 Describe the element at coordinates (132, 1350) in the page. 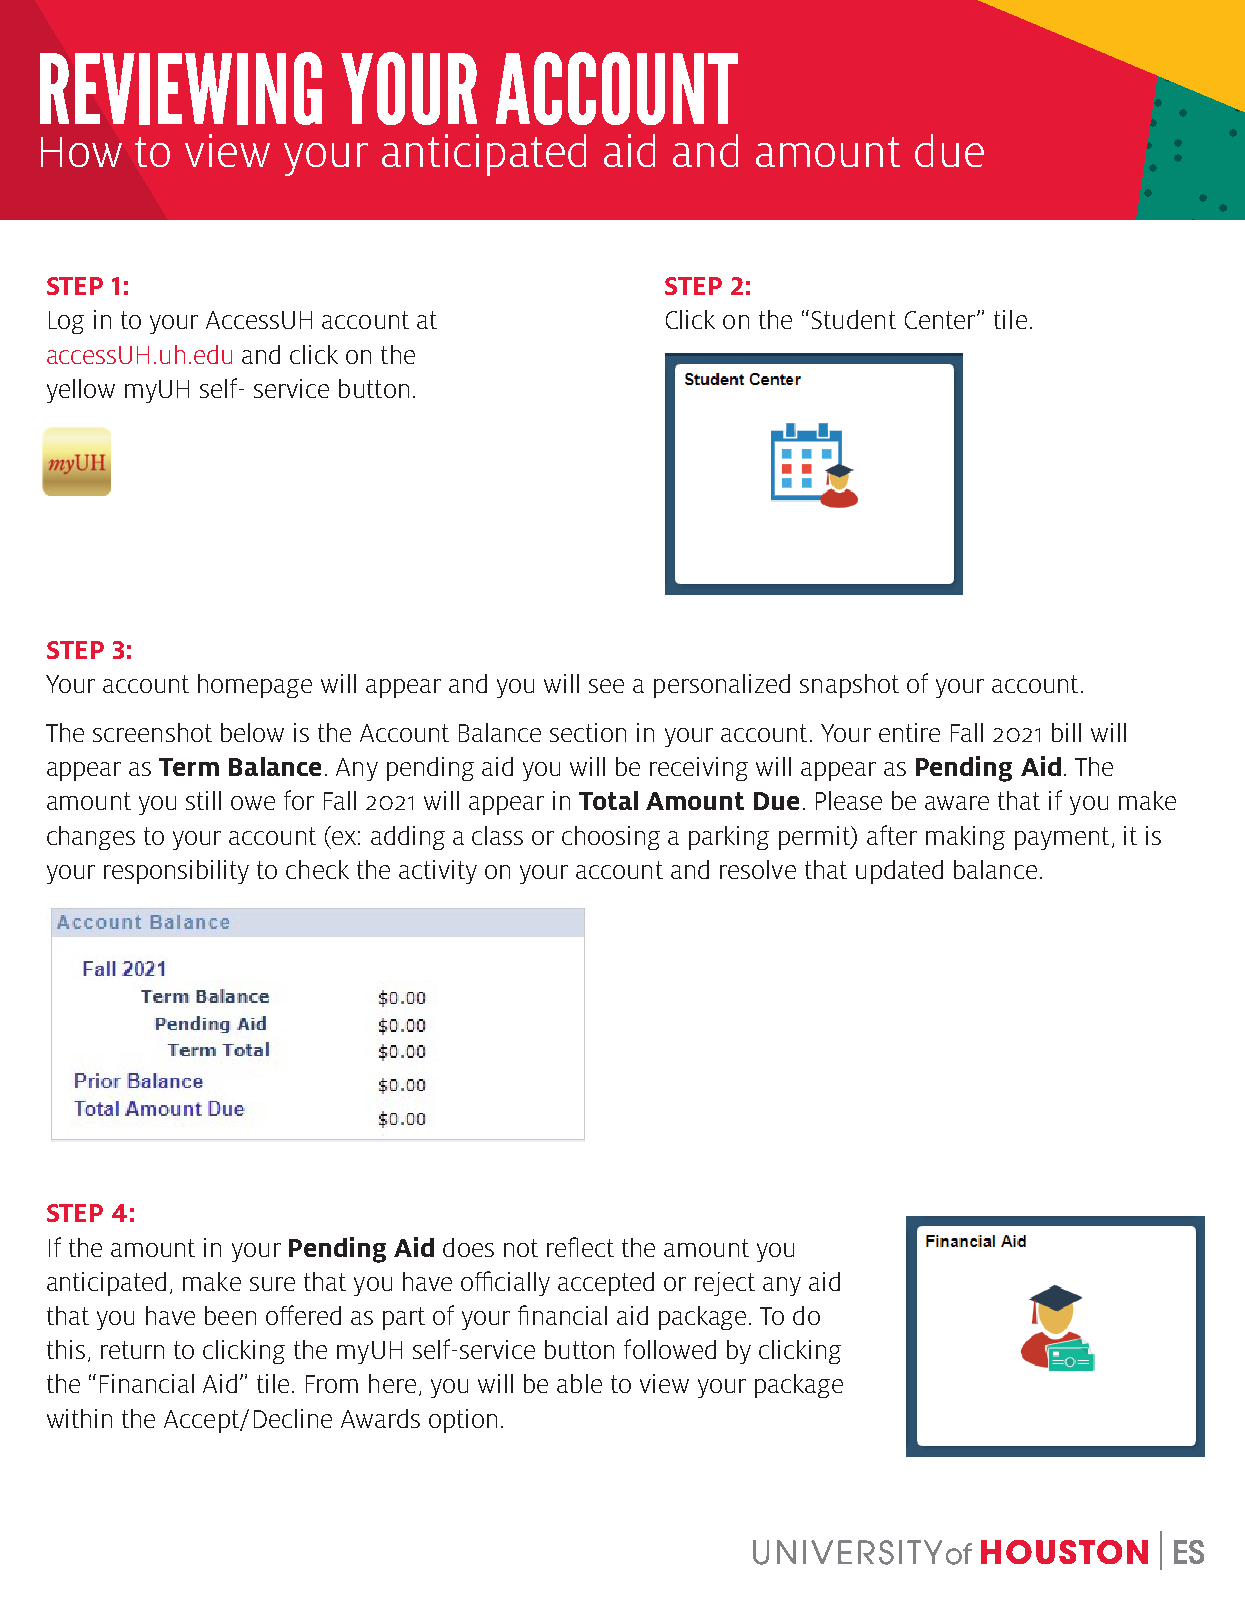

I see `return` at that location.
